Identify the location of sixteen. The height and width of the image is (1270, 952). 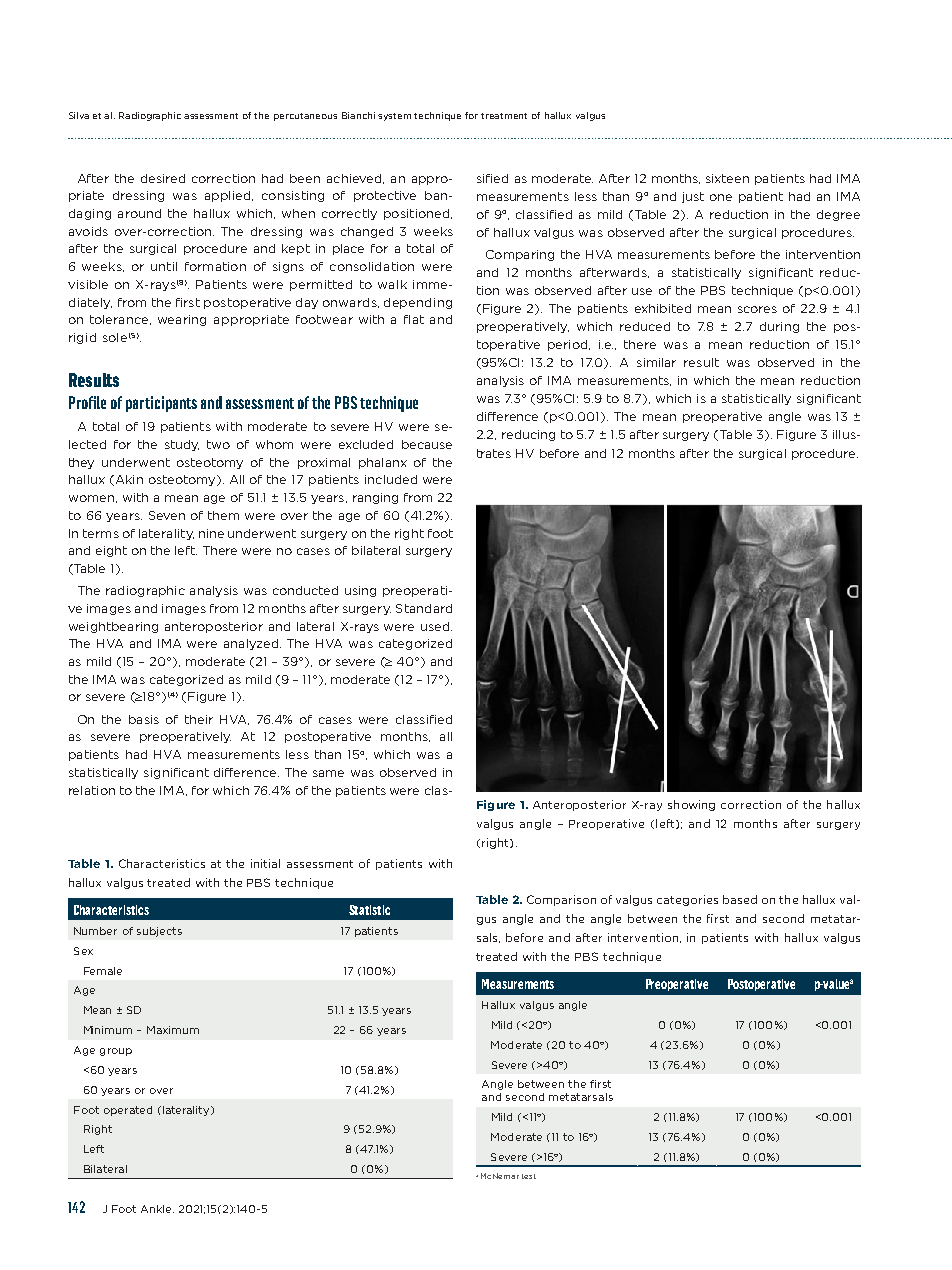
(727, 178).
